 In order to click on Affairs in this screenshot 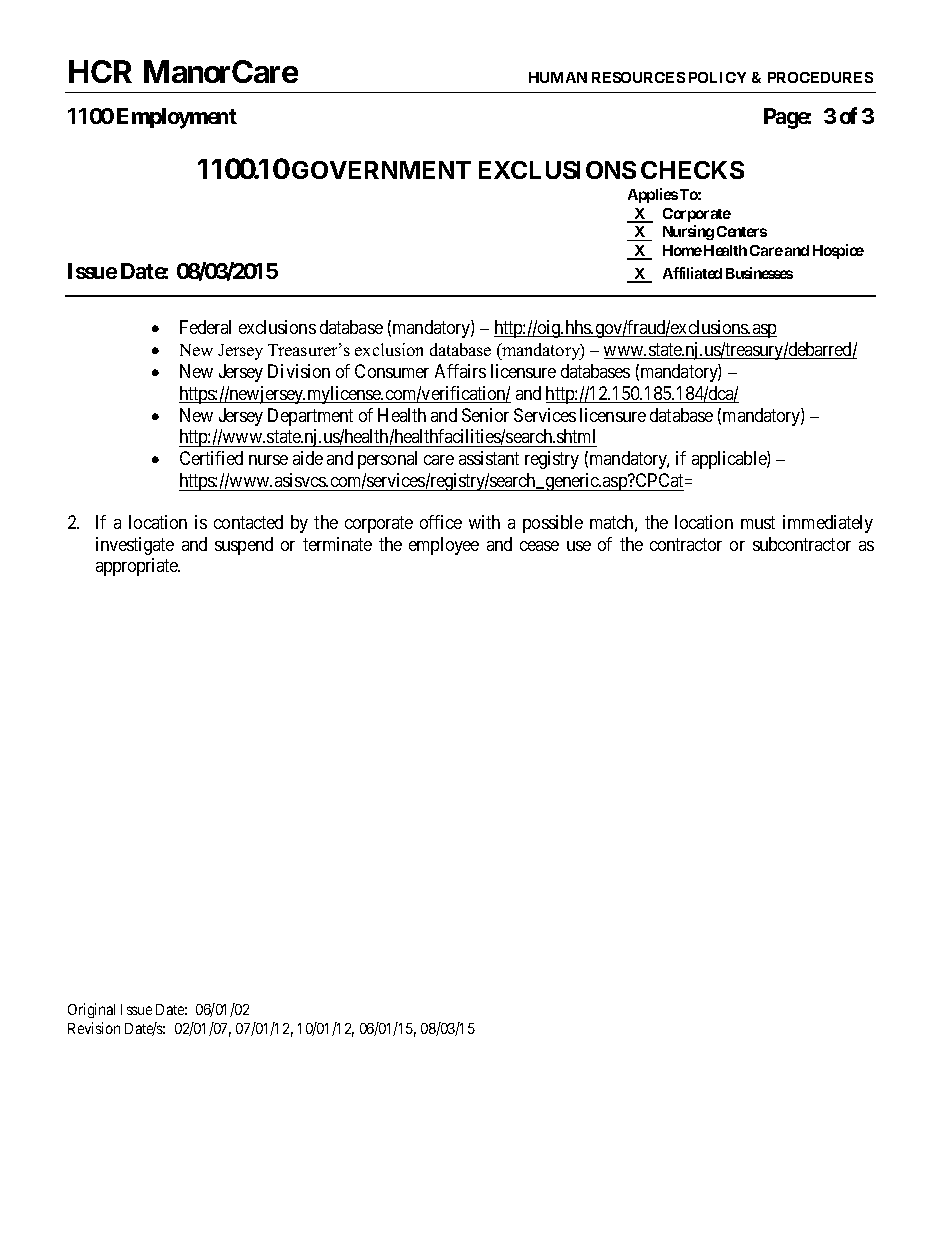, I will do `click(460, 371)`.
